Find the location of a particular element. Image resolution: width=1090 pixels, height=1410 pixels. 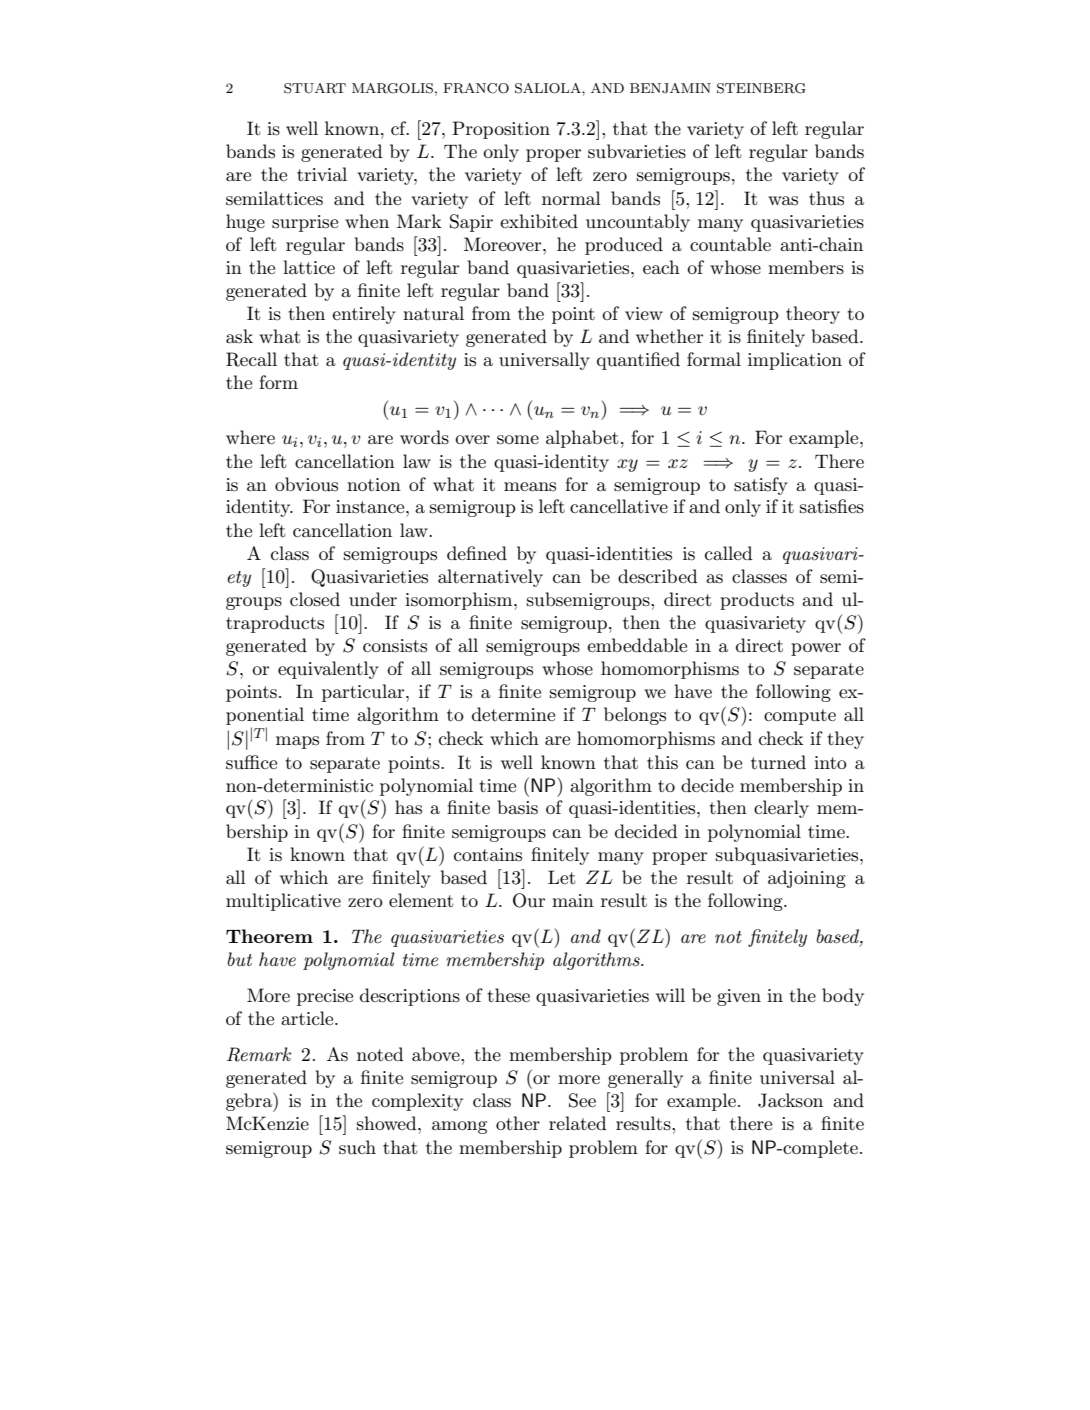

maps is located at coordinates (297, 742).
